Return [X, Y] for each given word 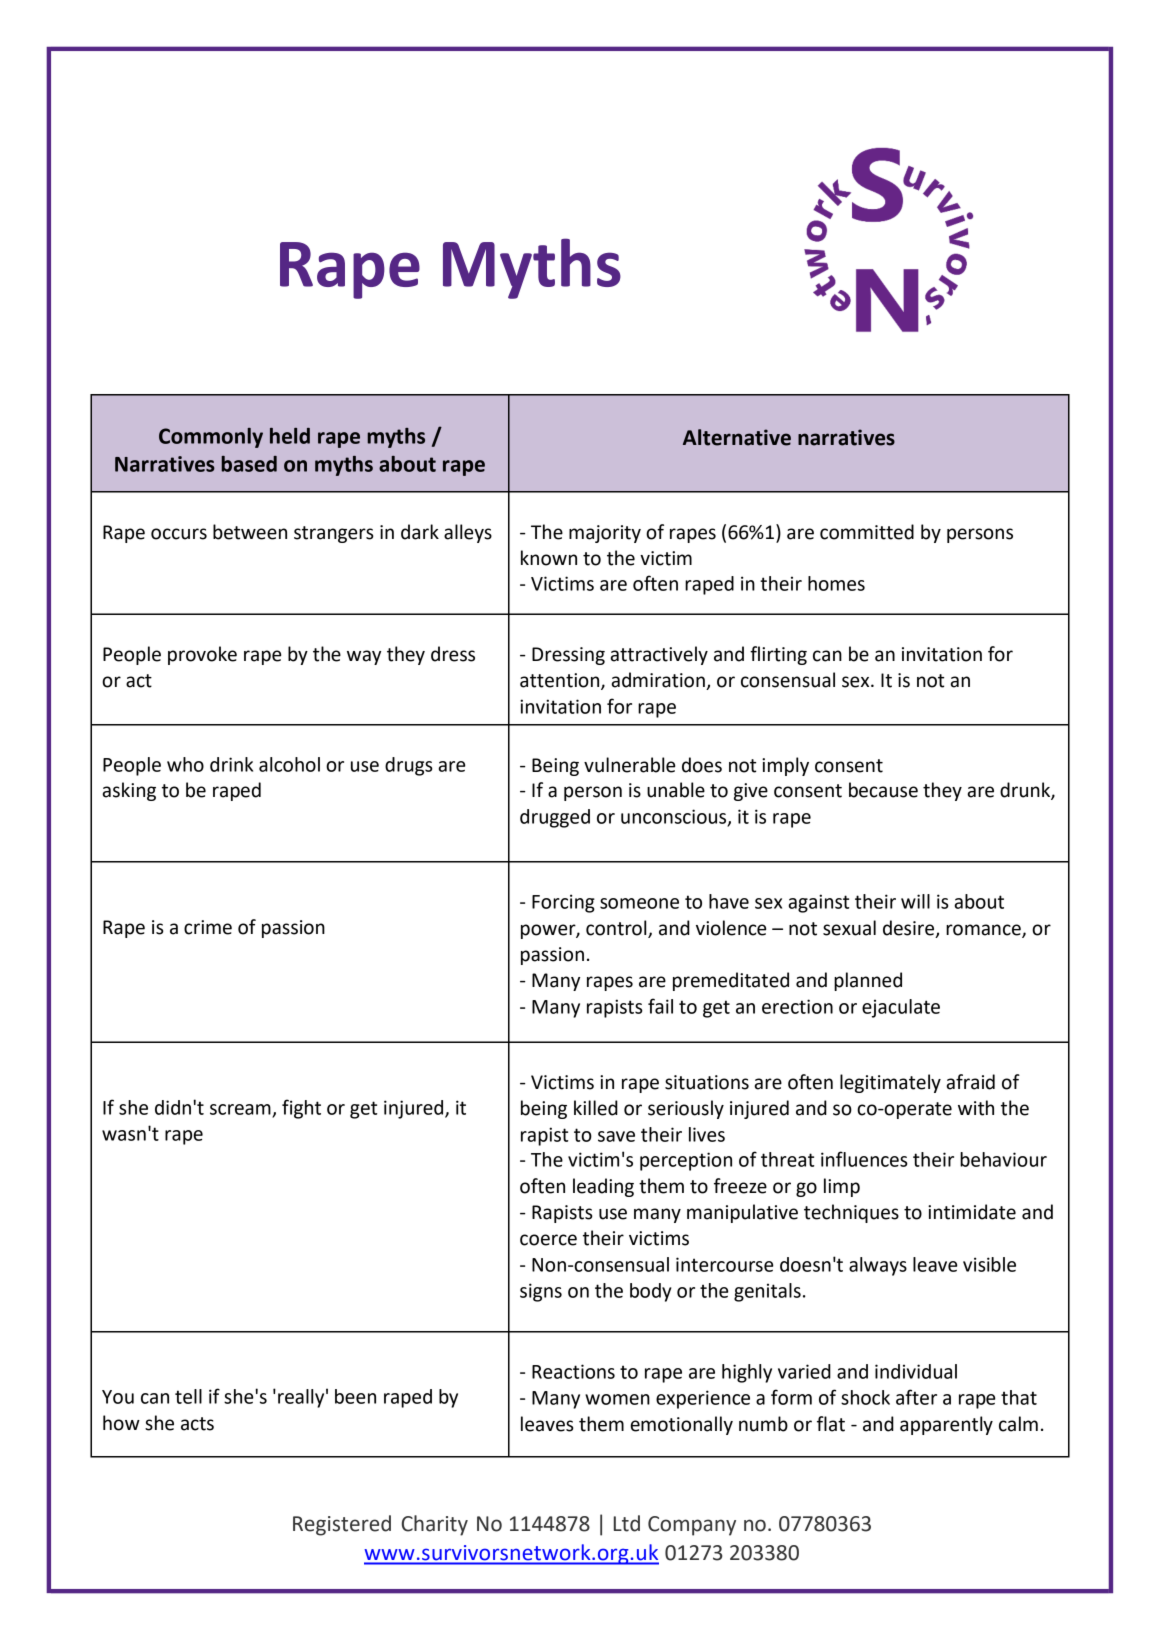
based [249, 464]
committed [867, 532]
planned [868, 981]
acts [197, 1424]
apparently [946, 1425]
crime [208, 927]
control [616, 928]
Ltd [627, 1523]
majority [605, 534]
